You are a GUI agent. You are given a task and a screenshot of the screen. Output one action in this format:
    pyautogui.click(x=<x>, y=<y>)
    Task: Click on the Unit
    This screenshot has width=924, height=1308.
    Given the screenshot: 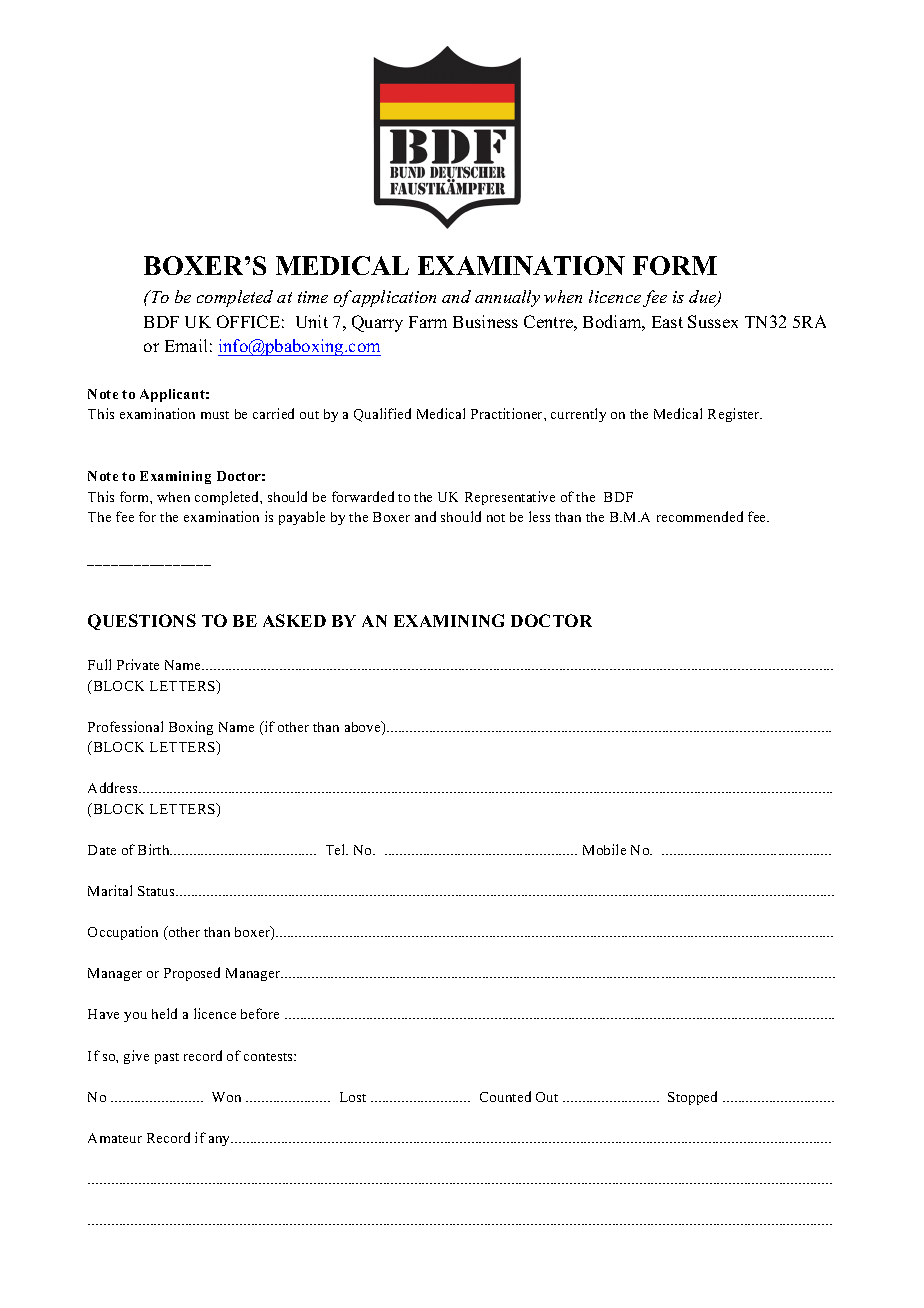 What is the action you would take?
    pyautogui.click(x=312, y=321)
